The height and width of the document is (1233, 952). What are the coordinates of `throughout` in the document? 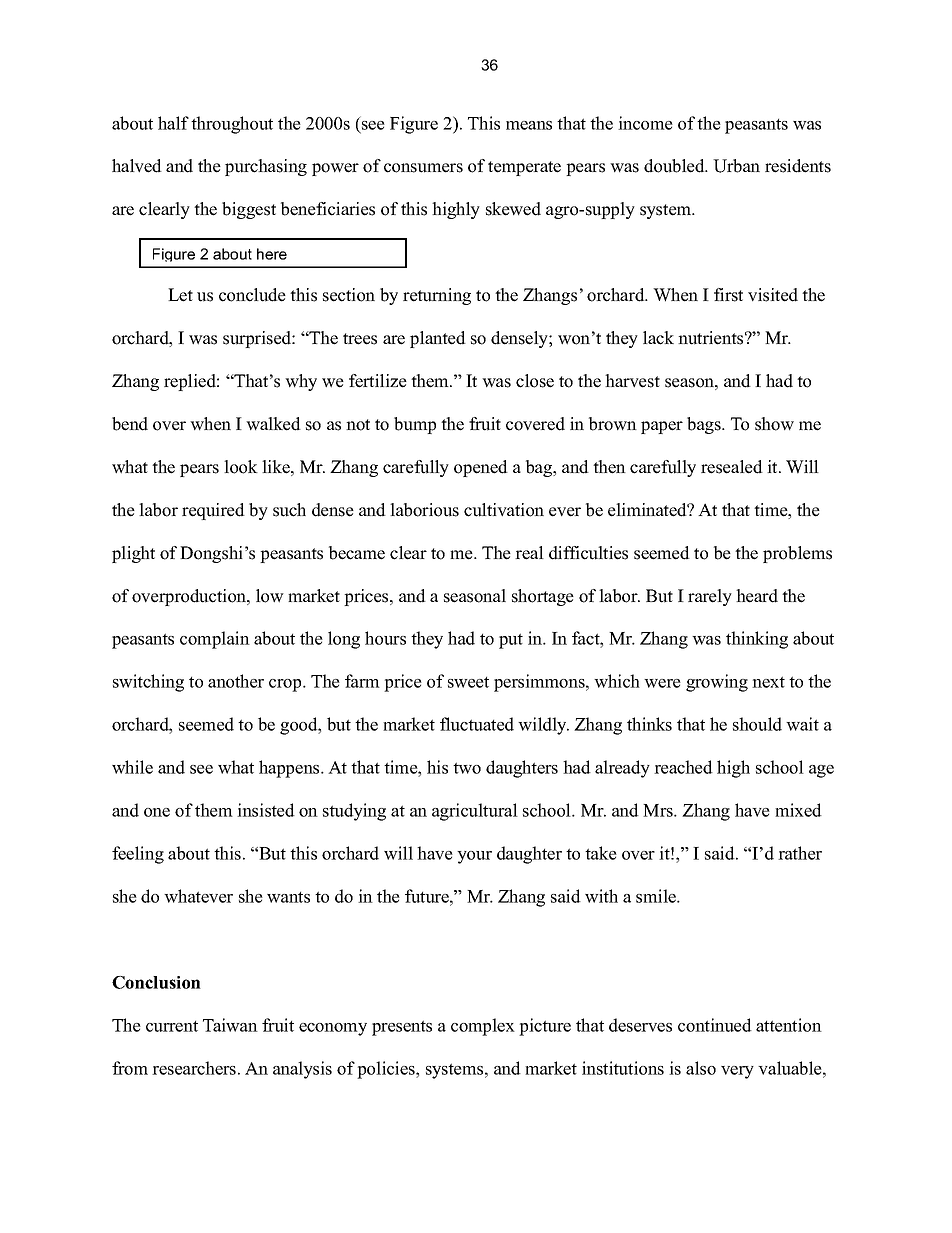 It's located at (232, 125).
